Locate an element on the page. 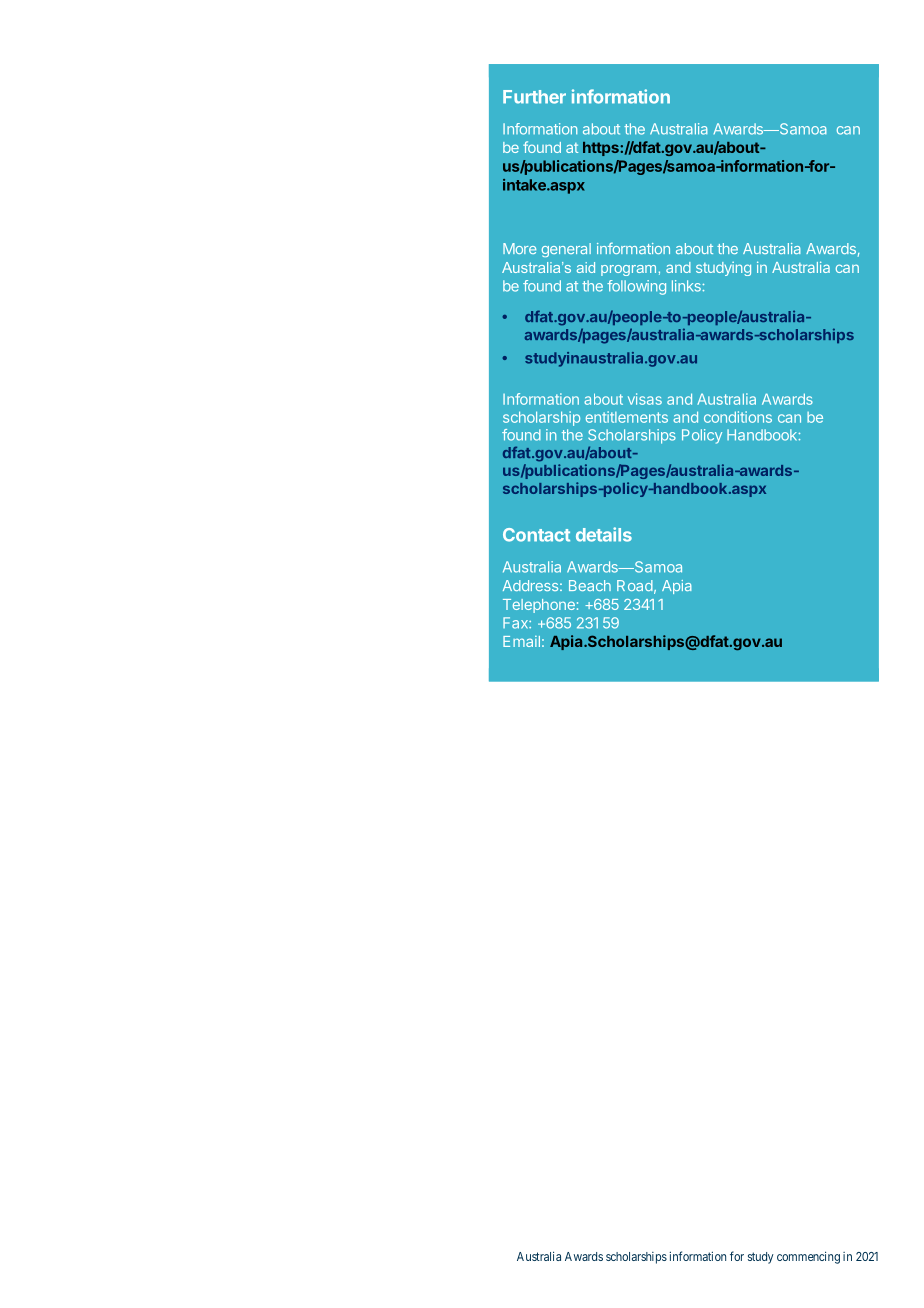  program is located at coordinates (628, 270).
